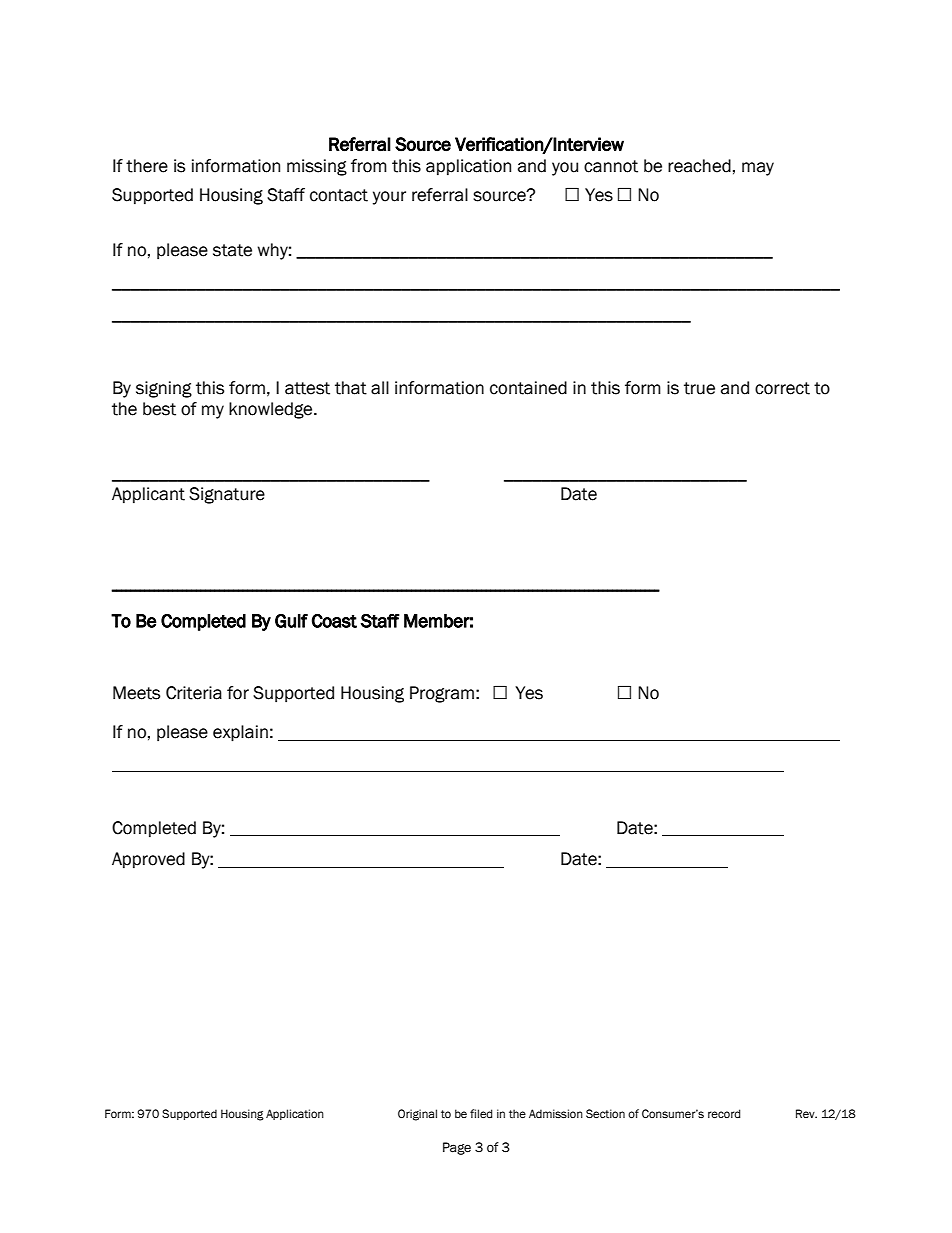 This screenshot has height=1233, width=952. Describe the element at coordinates (334, 621) in the screenshot. I see `Coast` at that location.
